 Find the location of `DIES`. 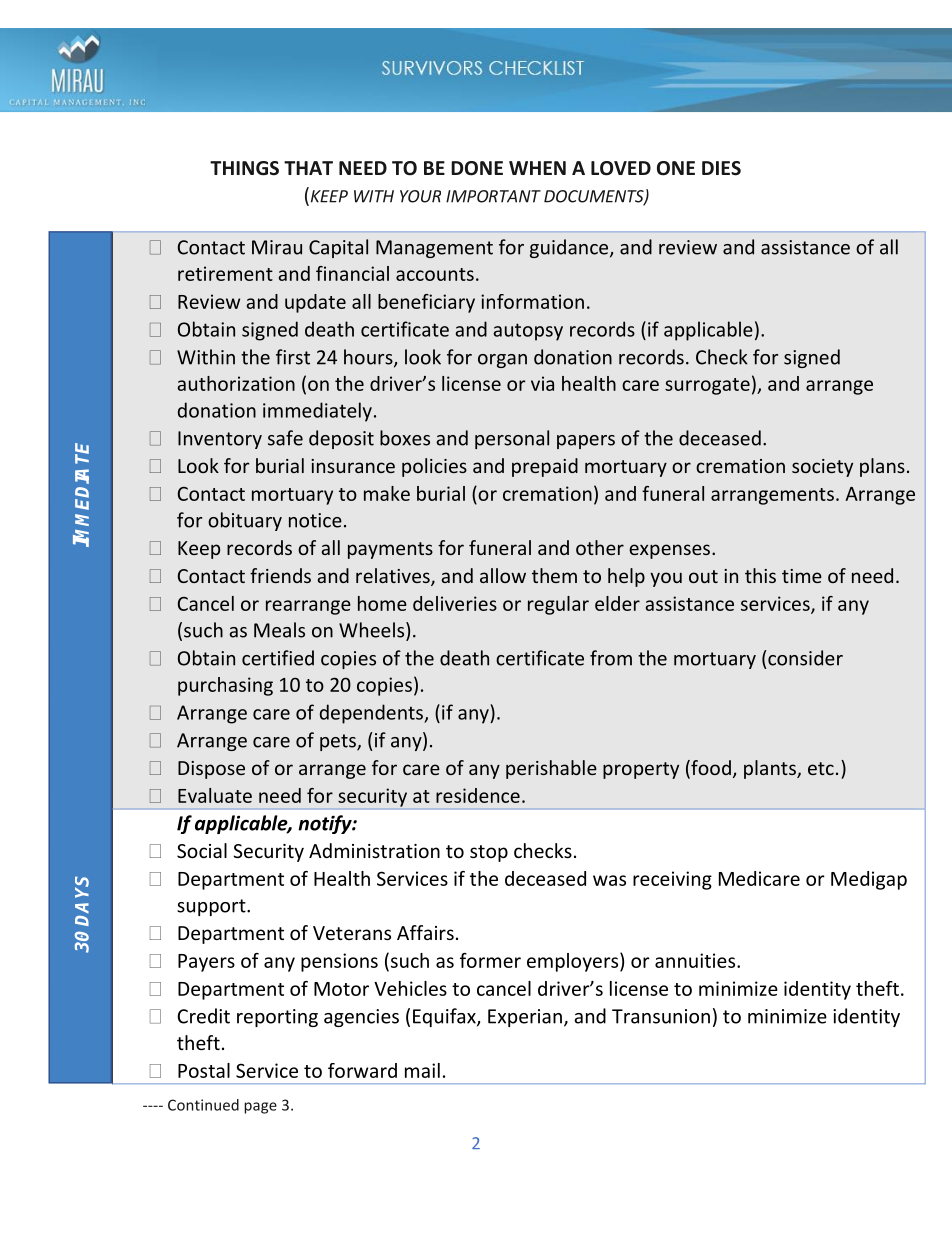

DIES is located at coordinates (721, 168).
